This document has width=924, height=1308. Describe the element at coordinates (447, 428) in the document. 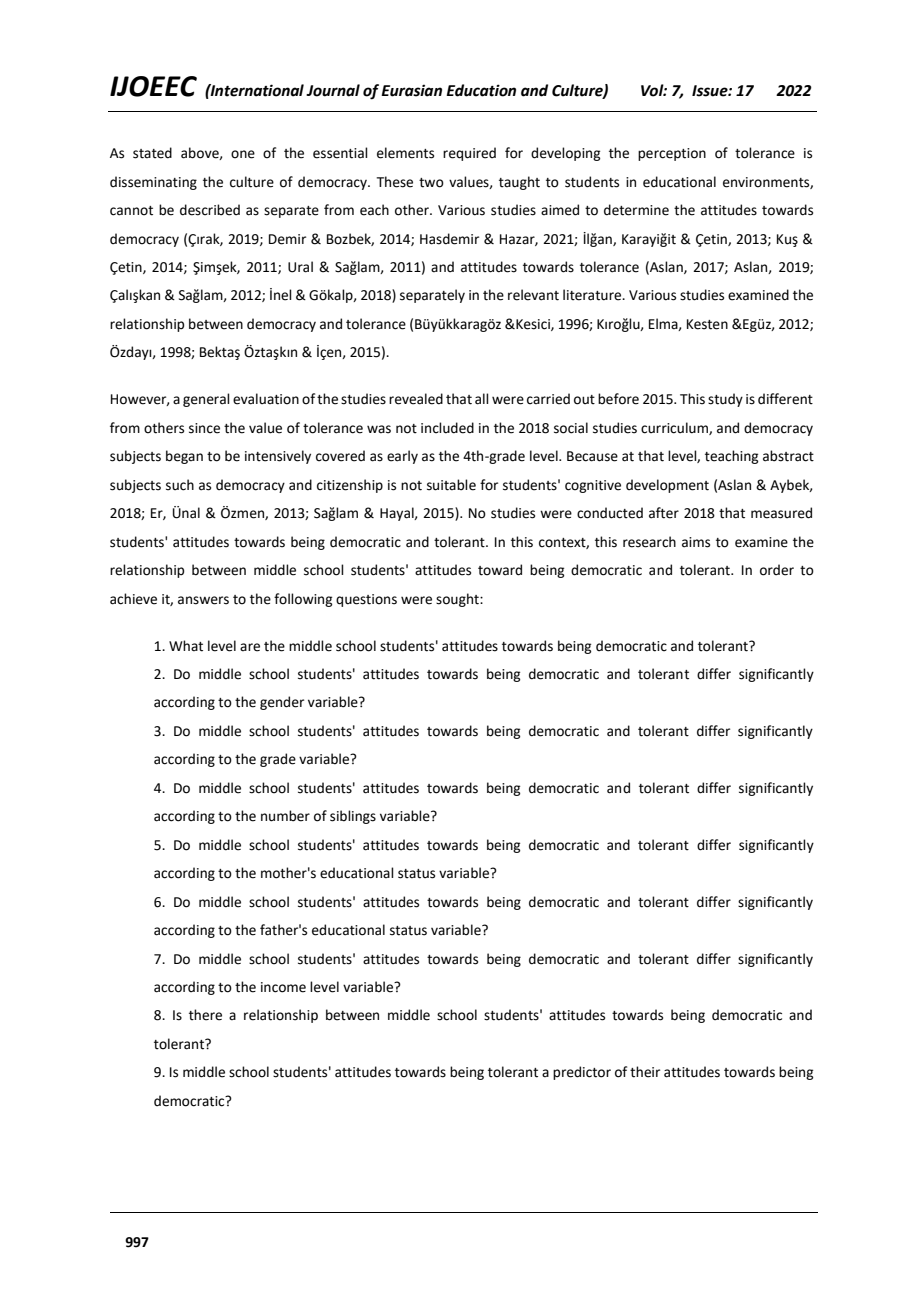

I see `included` at that location.
